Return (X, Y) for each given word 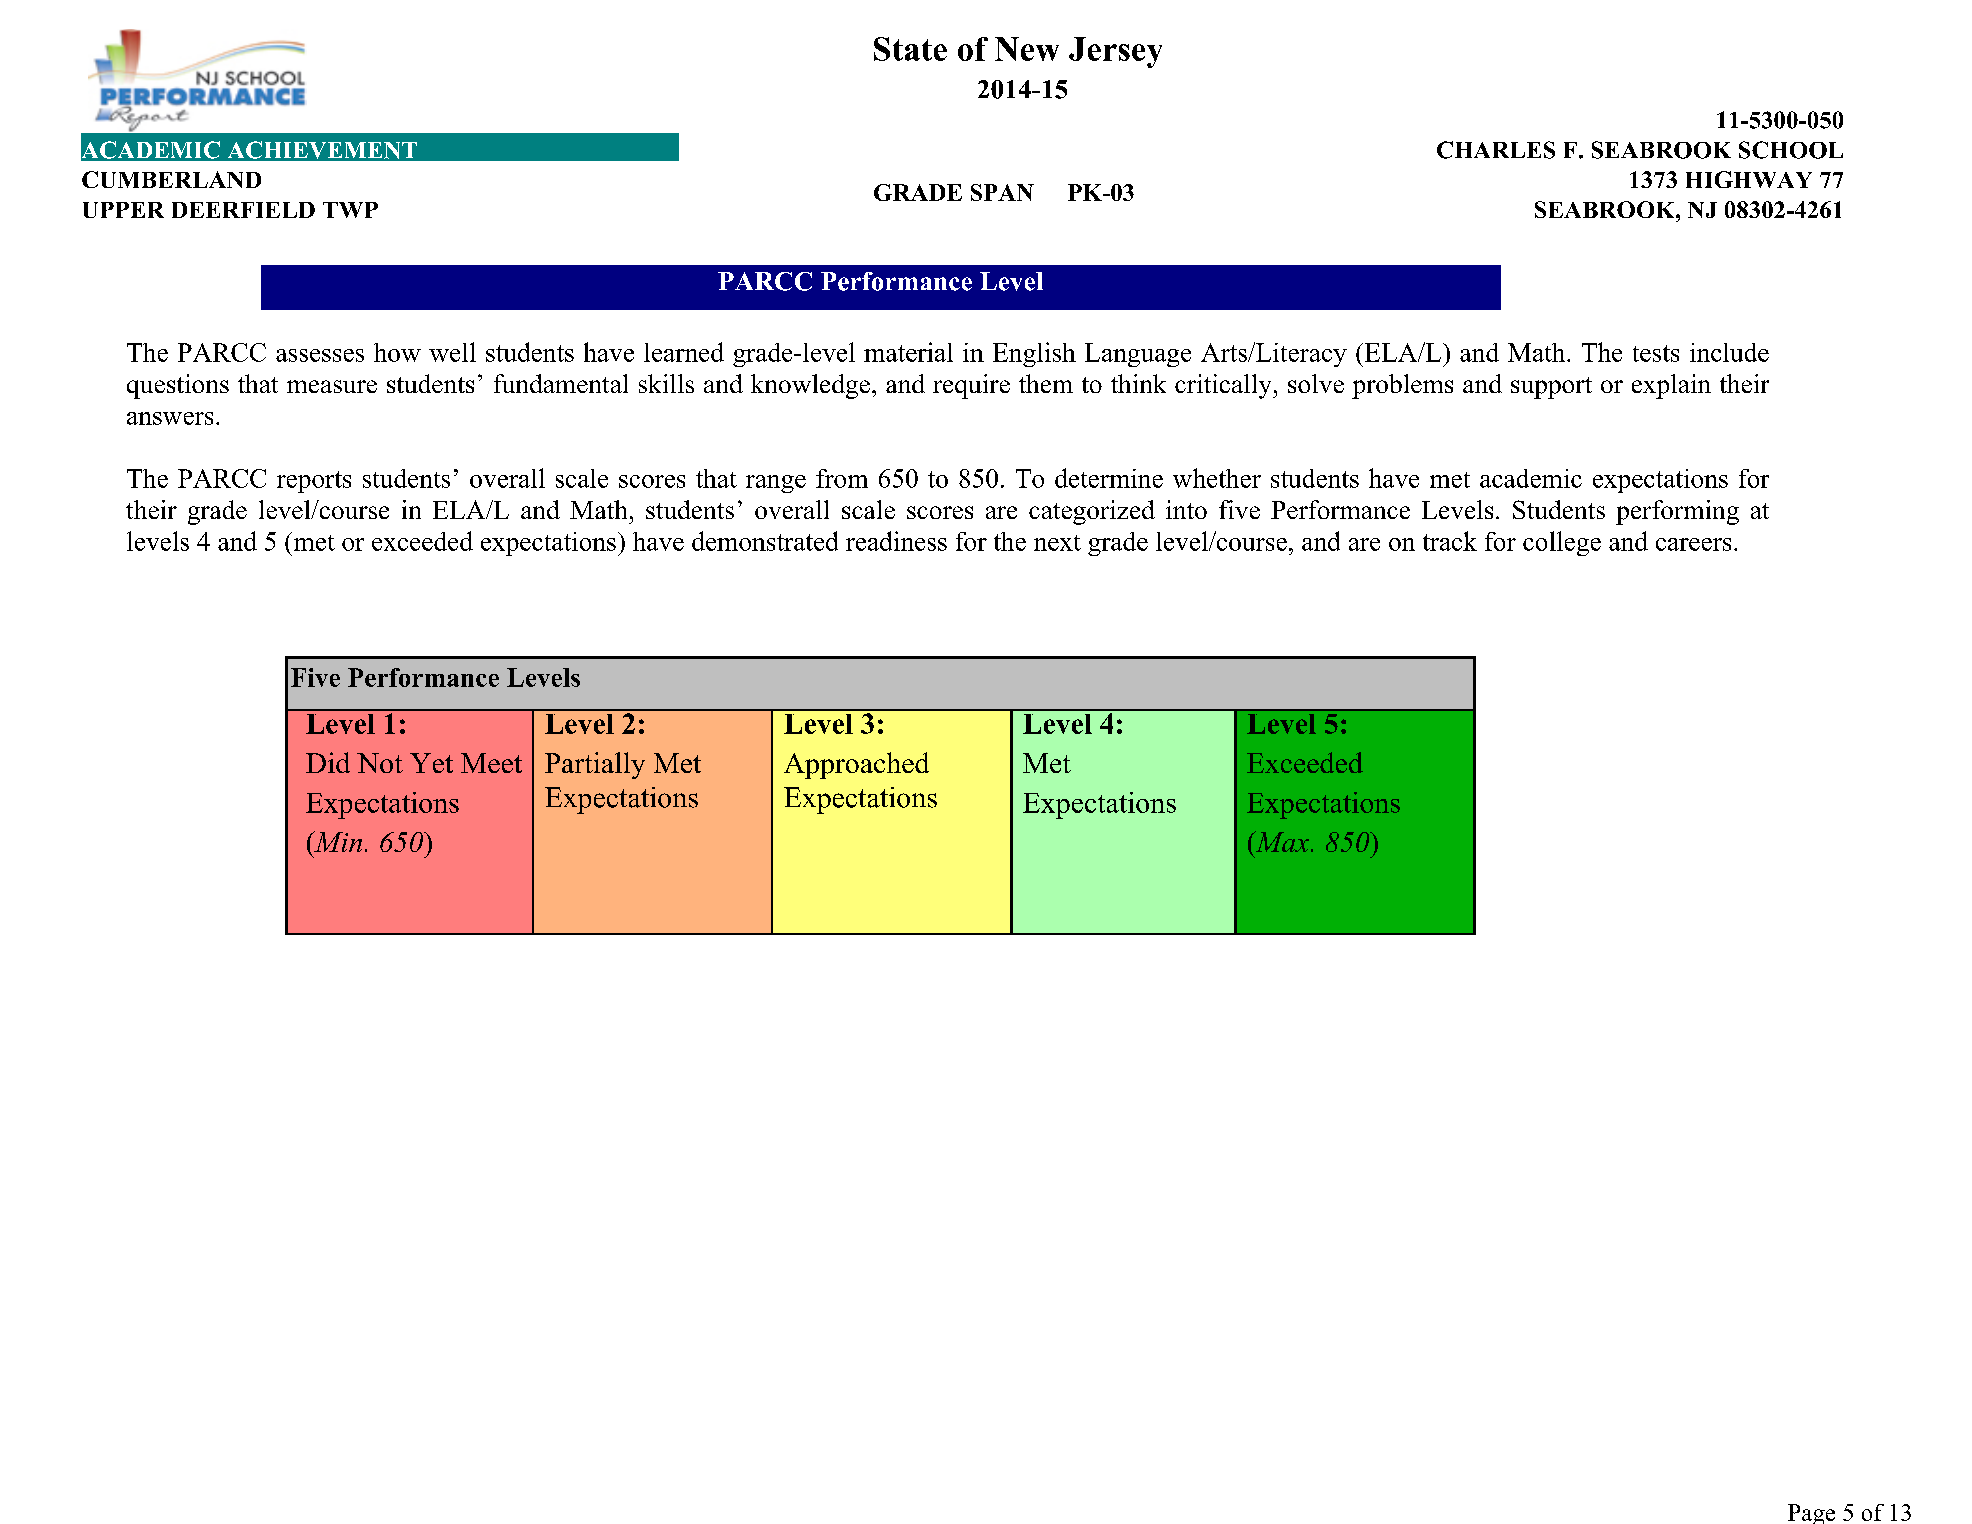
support (1551, 388)
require (971, 386)
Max (1282, 841)
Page (1811, 1514)
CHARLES (1496, 150)
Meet (491, 763)
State (910, 49)
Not (380, 763)
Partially (595, 765)
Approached (856, 765)
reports (314, 482)
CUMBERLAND (171, 179)
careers (1693, 544)
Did (328, 762)
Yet (431, 763)
